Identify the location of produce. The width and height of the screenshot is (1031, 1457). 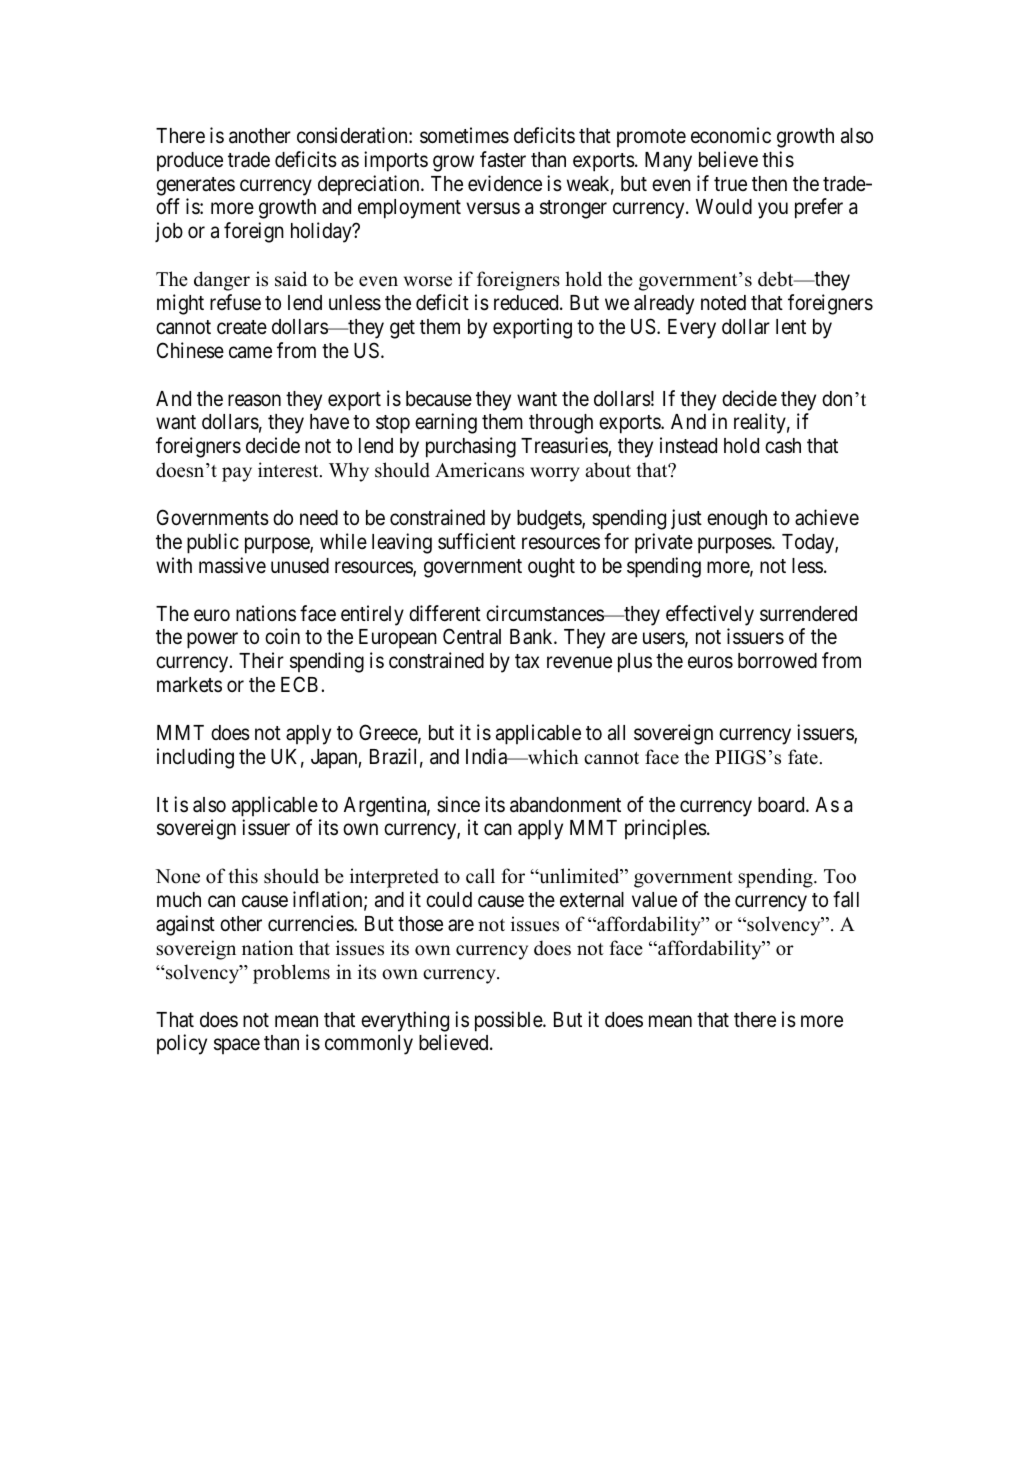
(190, 162).
